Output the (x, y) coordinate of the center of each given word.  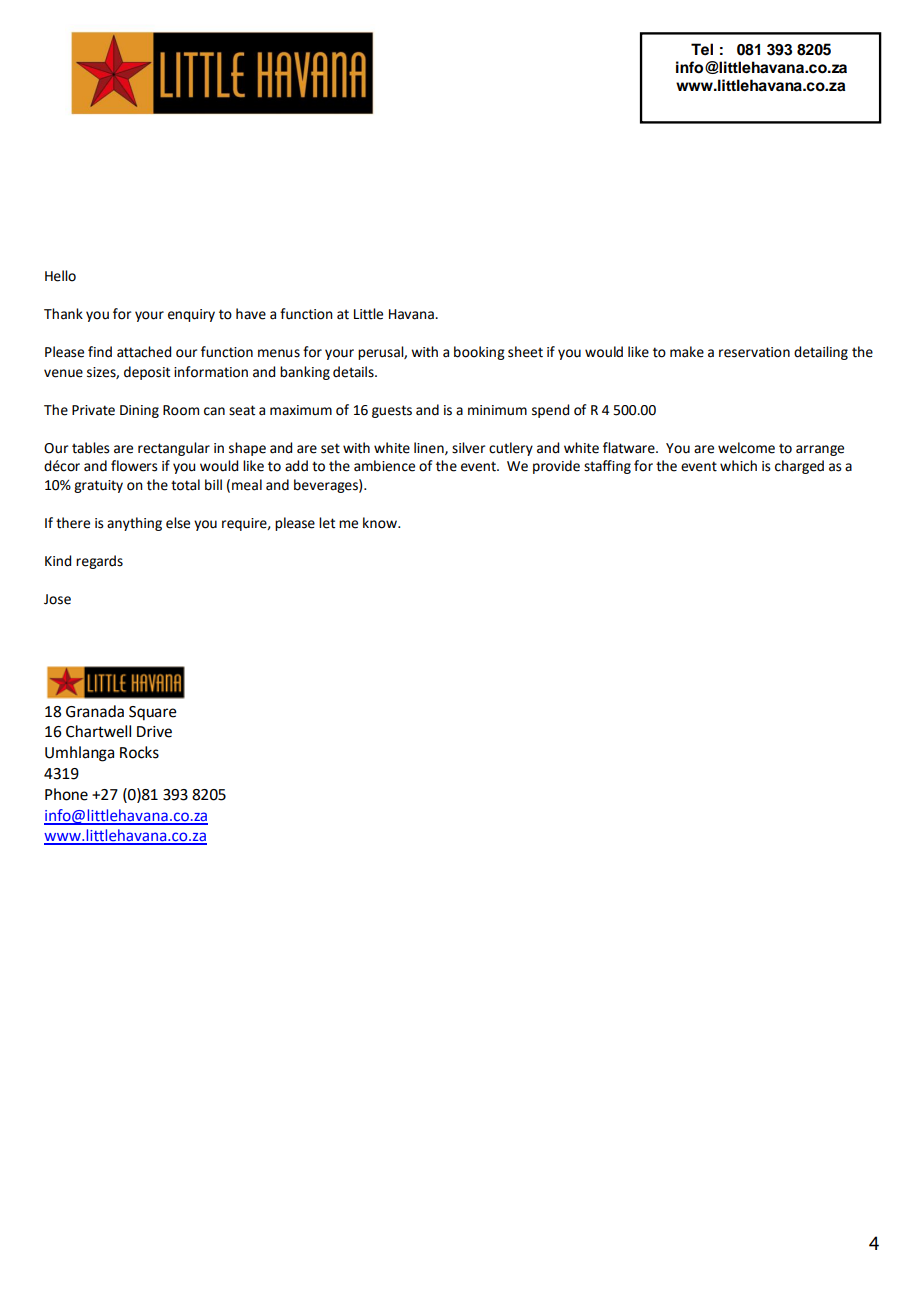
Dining (139, 411)
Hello (60, 276)
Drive (154, 732)
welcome (746, 448)
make (687, 352)
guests (392, 411)
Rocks (139, 752)
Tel (702, 49)
